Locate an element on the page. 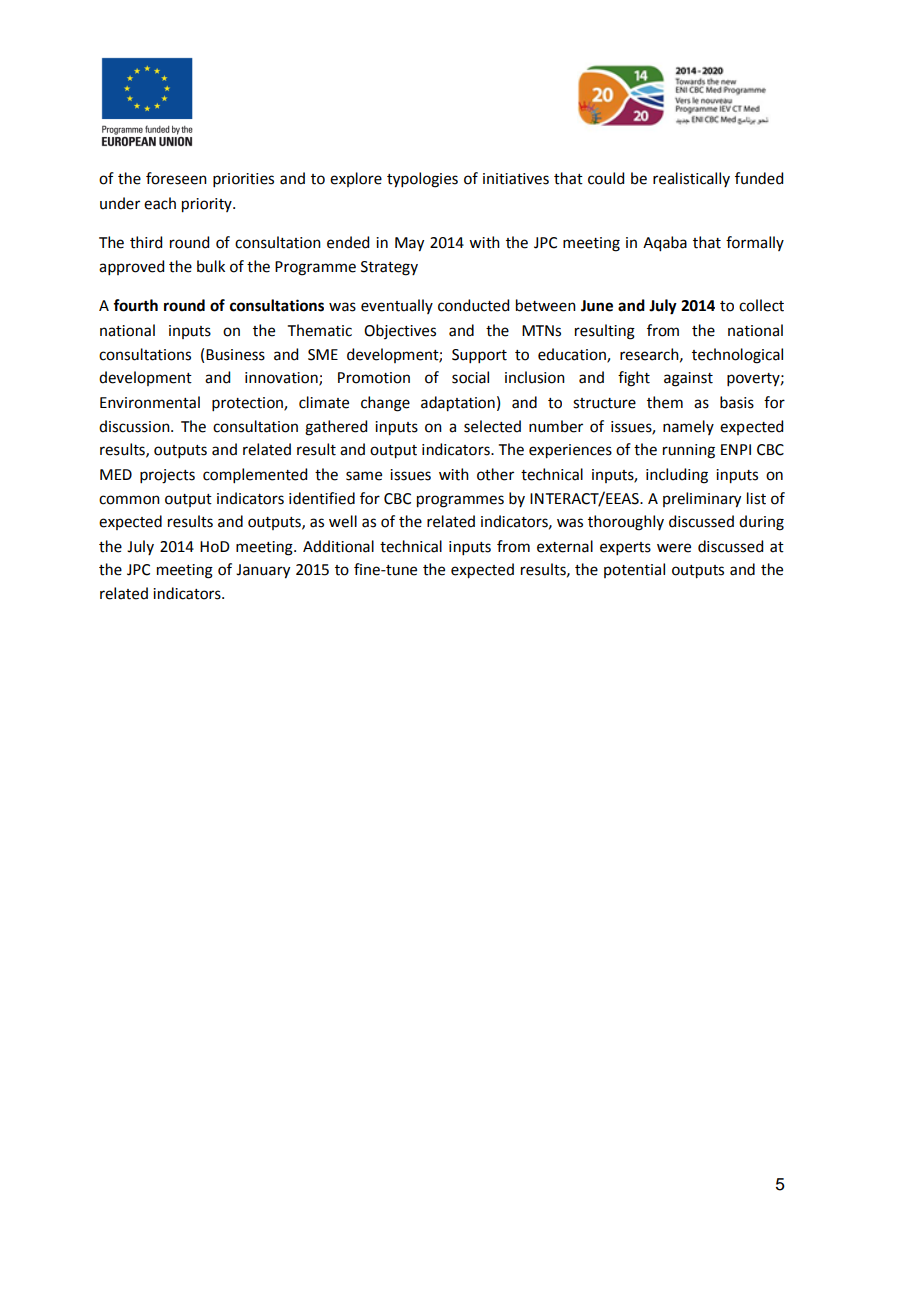 The height and width of the page is (1308, 924). including is located at coordinates (677, 476).
